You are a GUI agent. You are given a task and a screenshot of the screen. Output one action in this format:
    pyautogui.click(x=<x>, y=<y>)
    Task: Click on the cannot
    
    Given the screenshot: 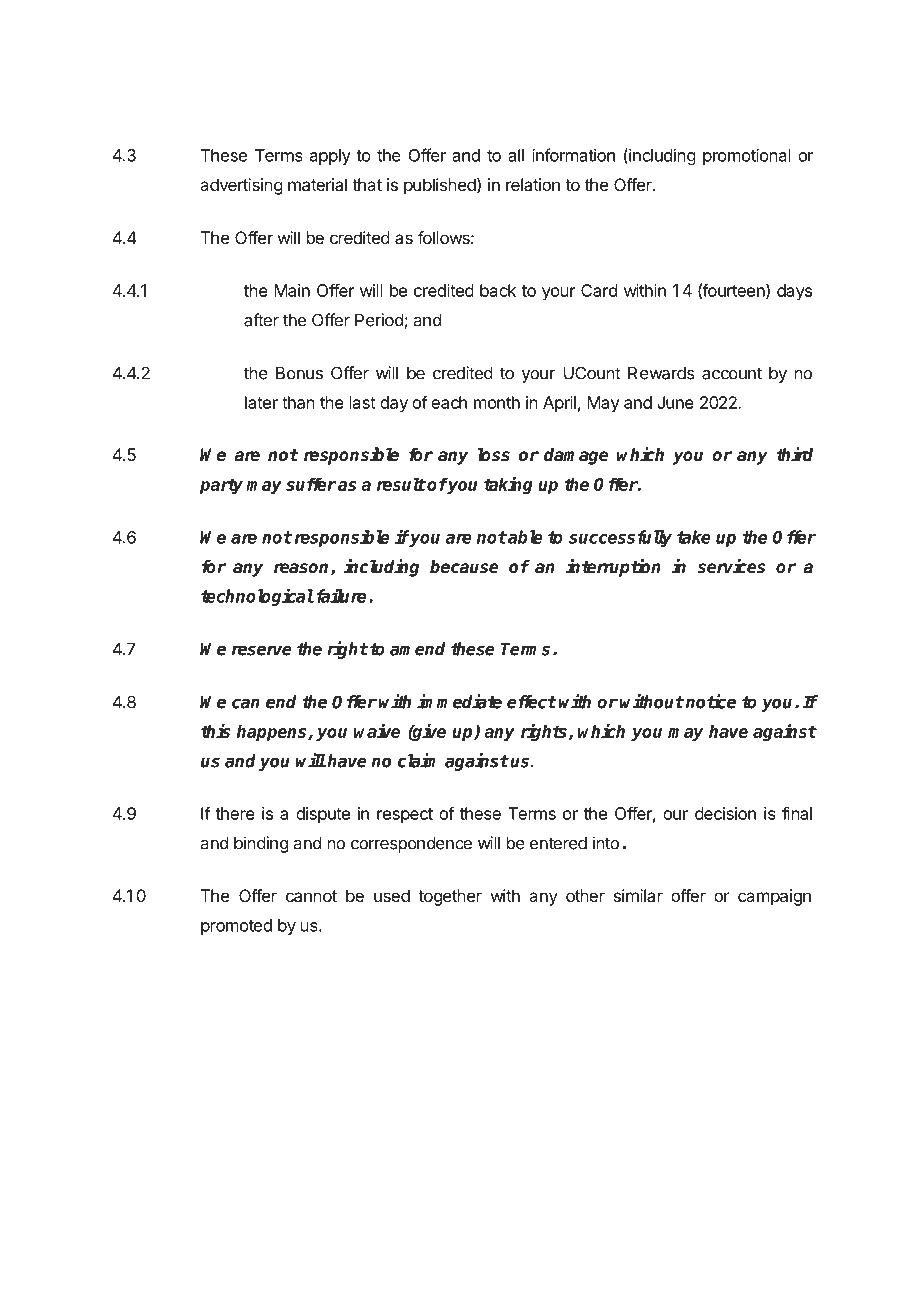 What is the action you would take?
    pyautogui.click(x=311, y=896)
